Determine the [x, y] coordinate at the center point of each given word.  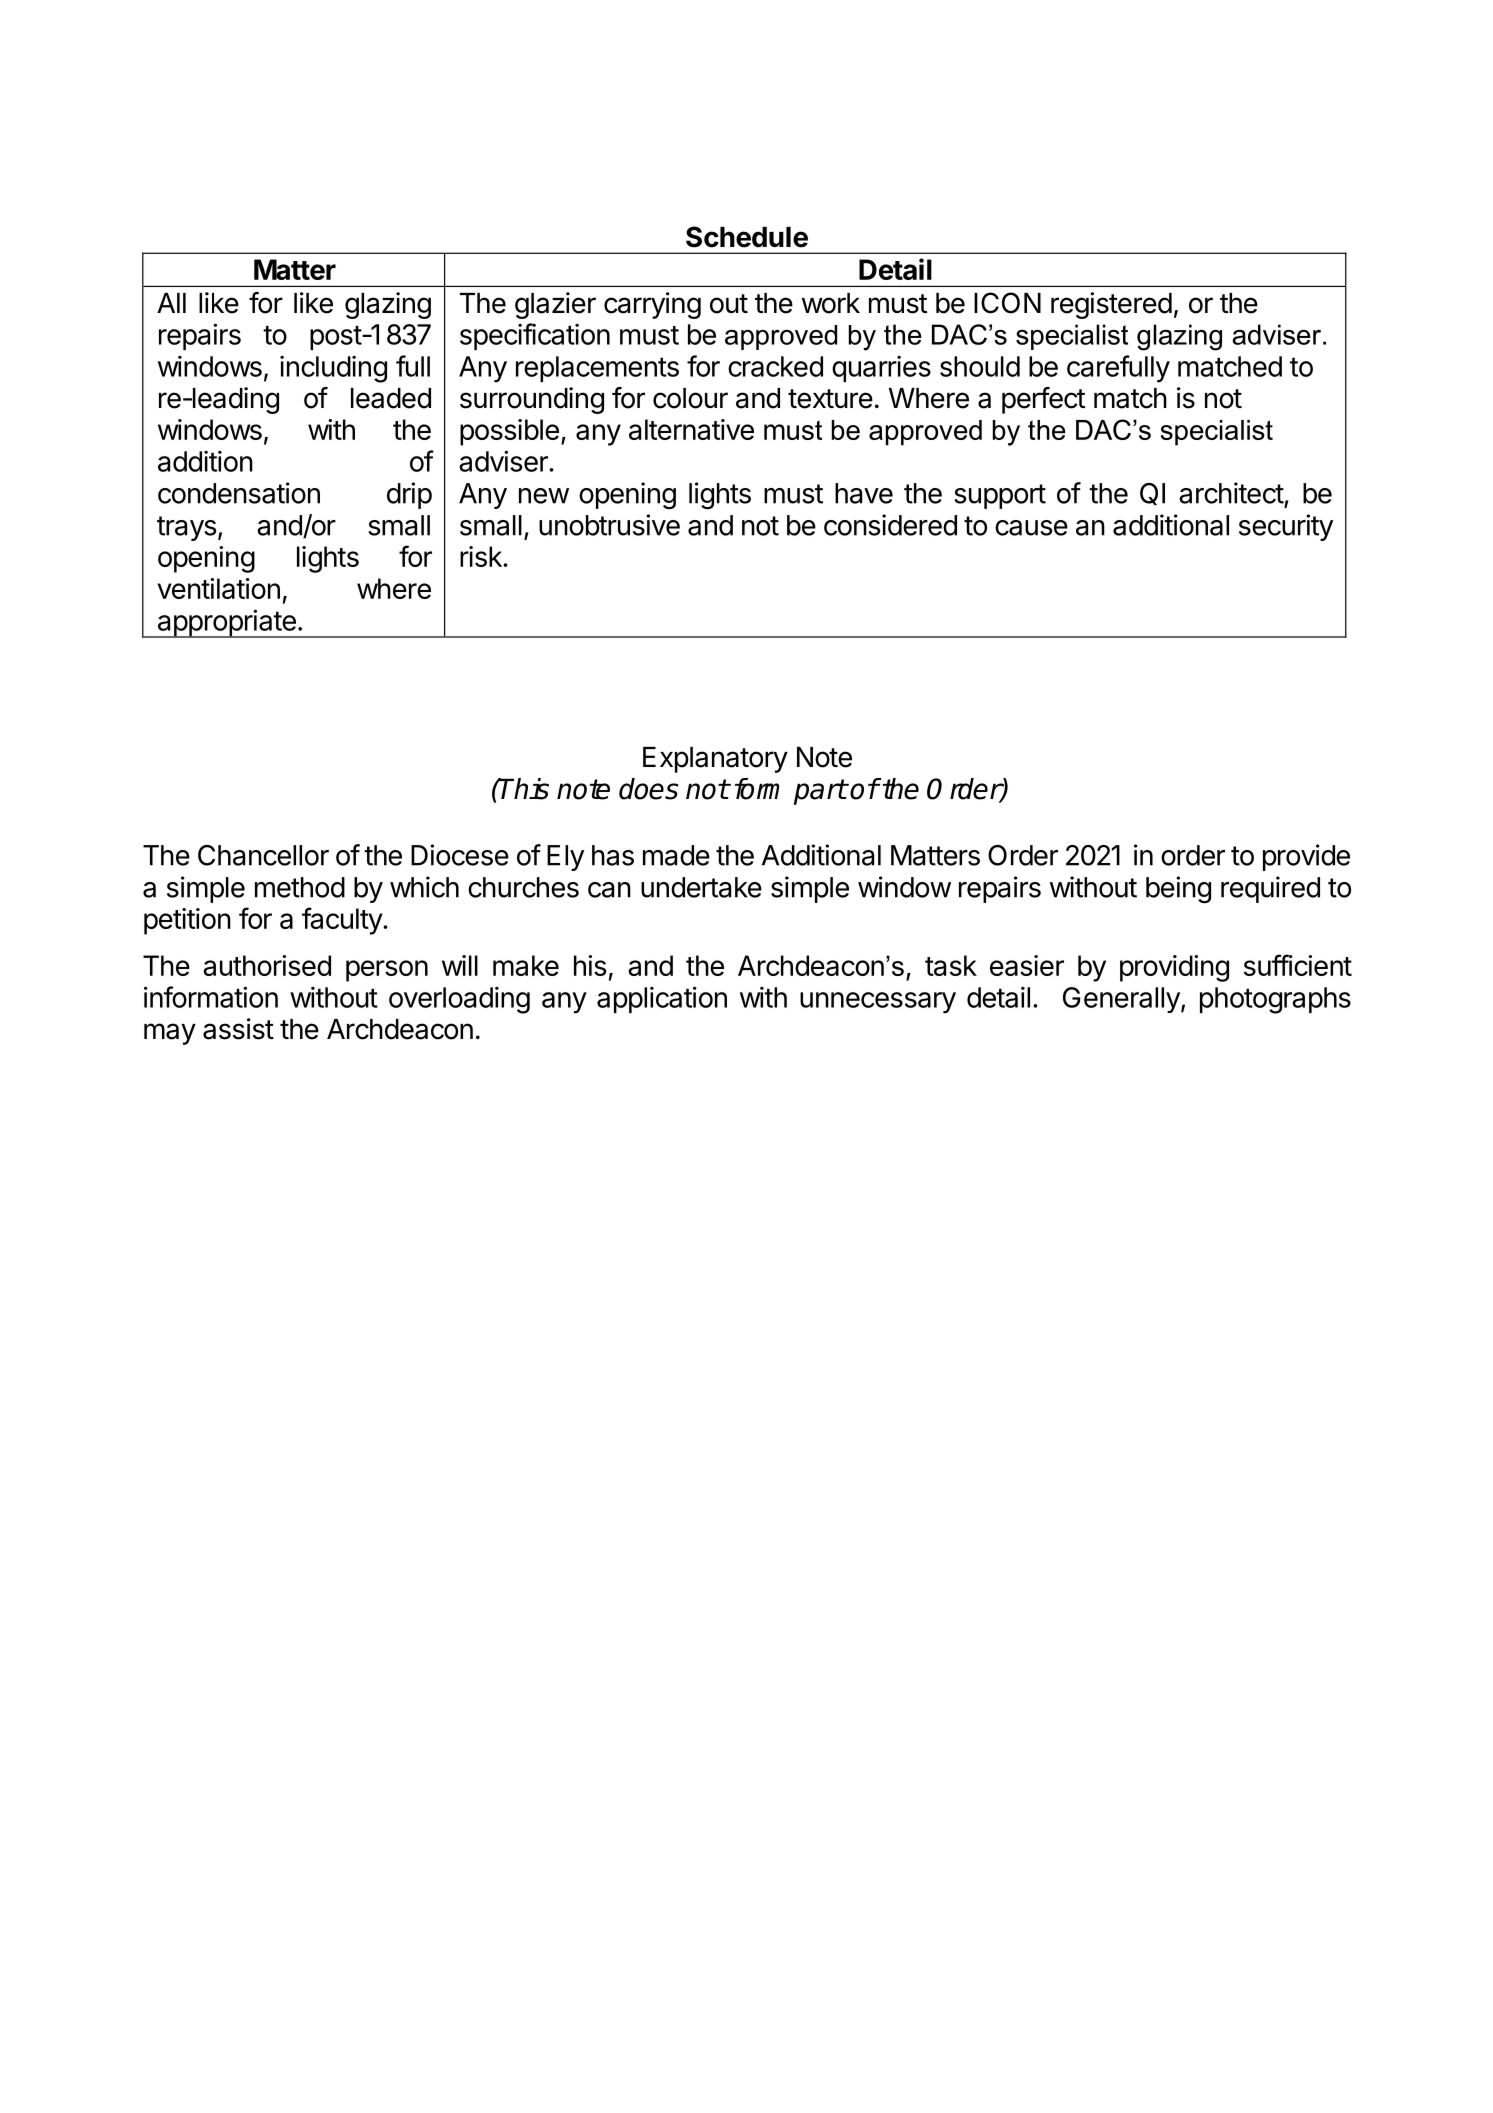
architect [1231, 493]
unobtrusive [609, 525]
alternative [691, 429]
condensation [239, 493]
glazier [555, 305]
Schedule [747, 237]
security [1286, 527]
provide [1306, 857]
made [676, 855]
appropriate [226, 623]
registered [1111, 305]
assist [238, 1029]
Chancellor [263, 855]
